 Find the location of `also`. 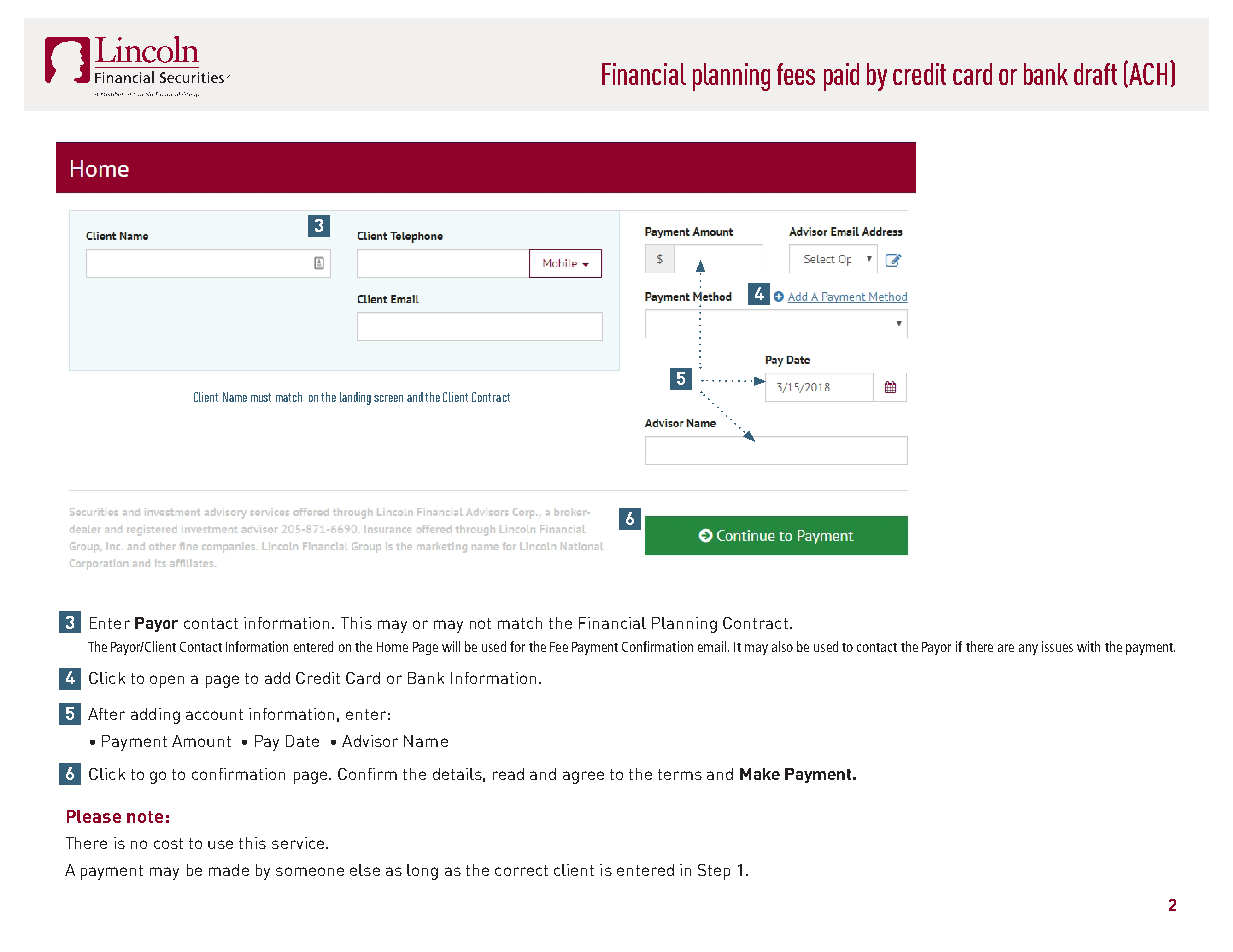

also is located at coordinates (782, 646).
